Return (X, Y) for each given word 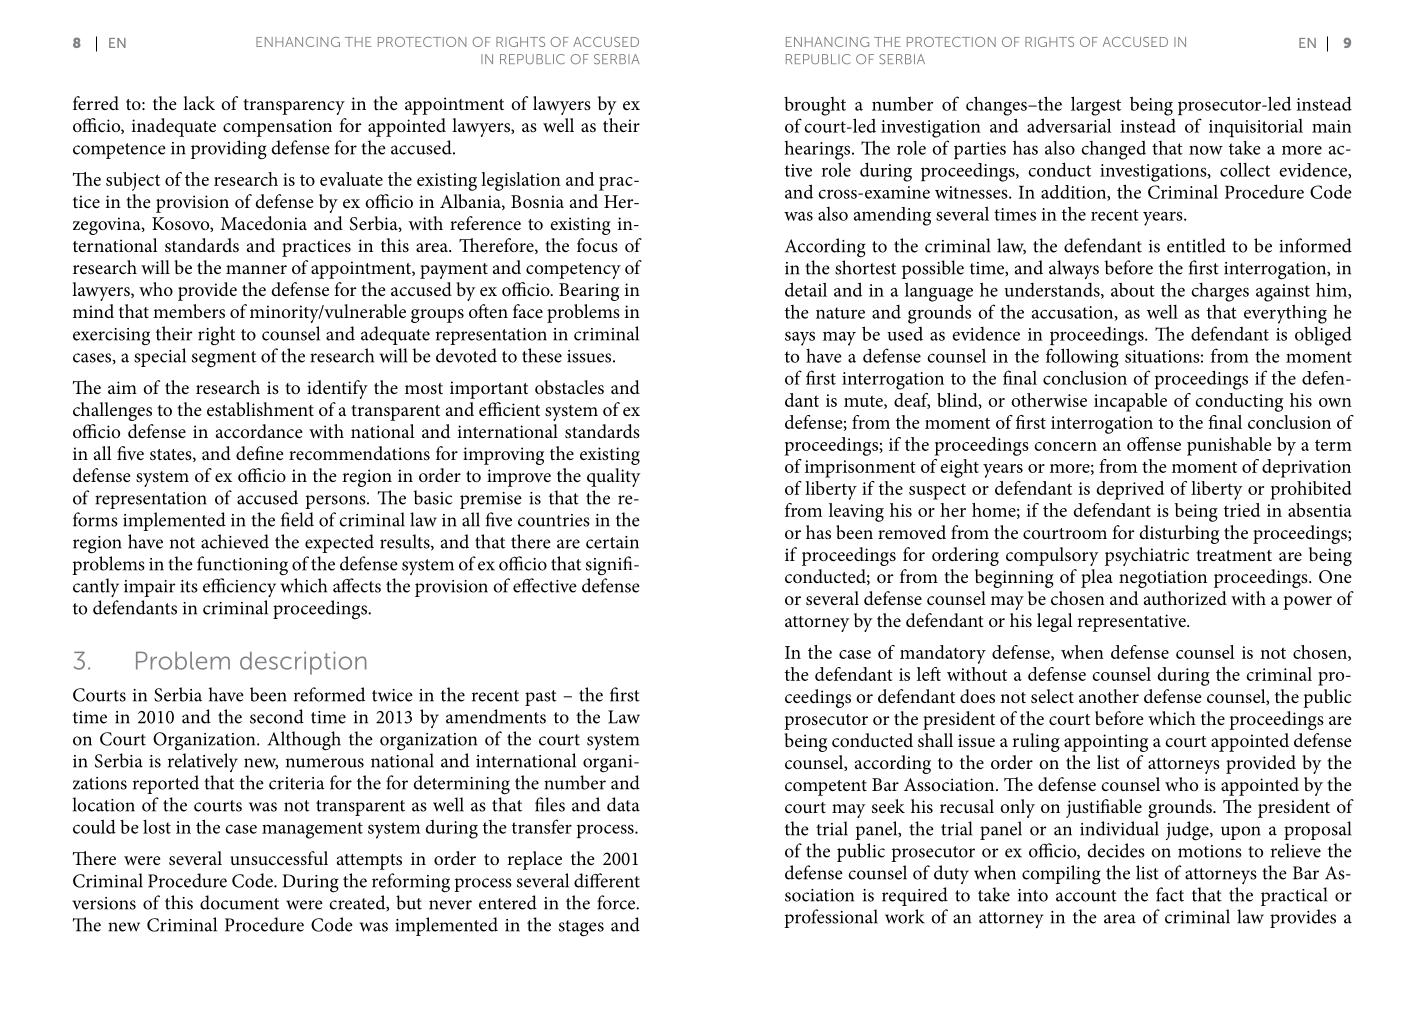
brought (815, 106)
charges (1220, 292)
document (239, 902)
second (277, 716)
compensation (277, 128)
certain (612, 542)
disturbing (1179, 534)
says (800, 338)
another (1109, 696)
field (297, 519)
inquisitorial (1256, 128)
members (189, 311)
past (541, 698)
